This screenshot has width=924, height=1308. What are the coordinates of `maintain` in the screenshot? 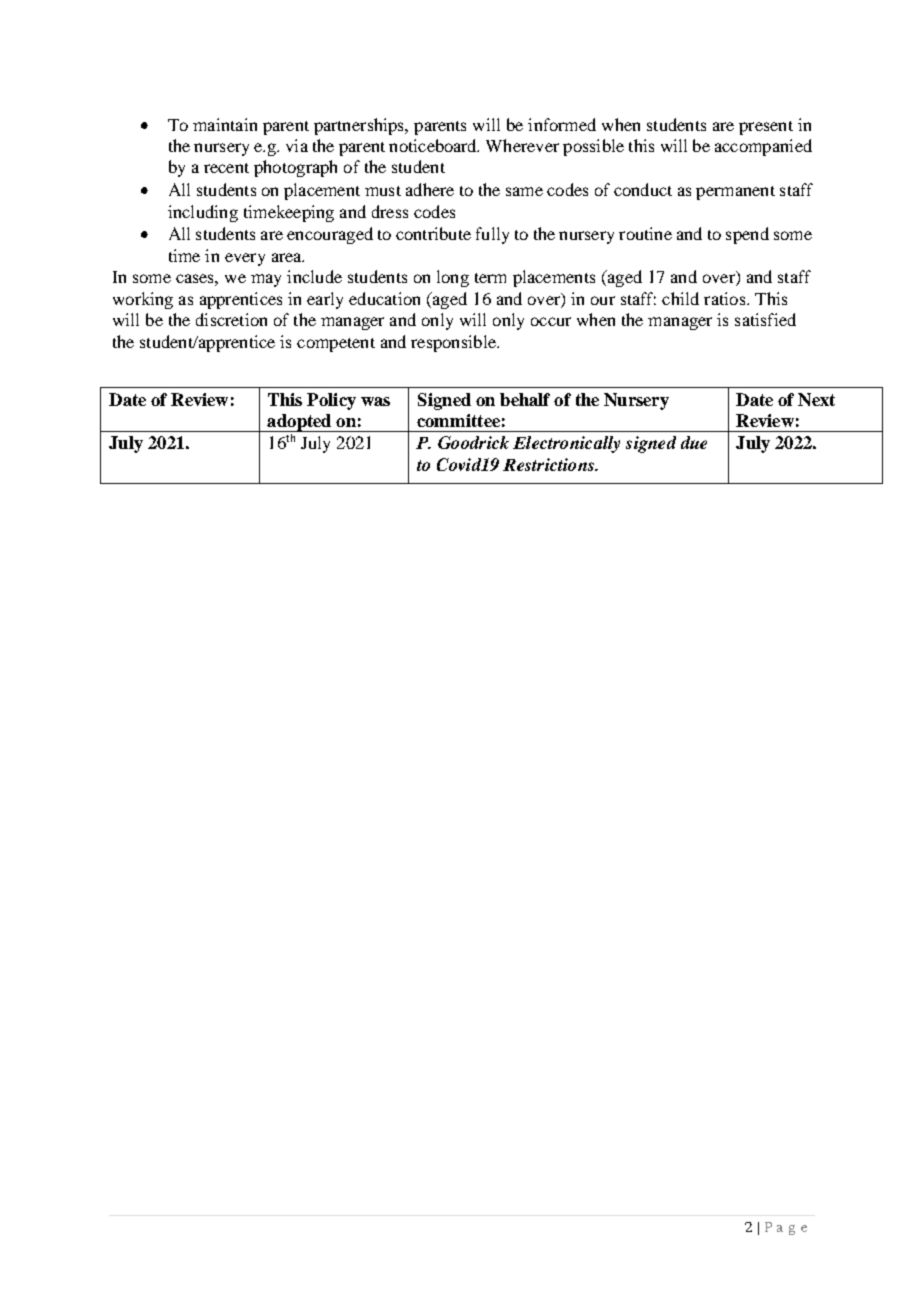 It's located at (225, 124).
